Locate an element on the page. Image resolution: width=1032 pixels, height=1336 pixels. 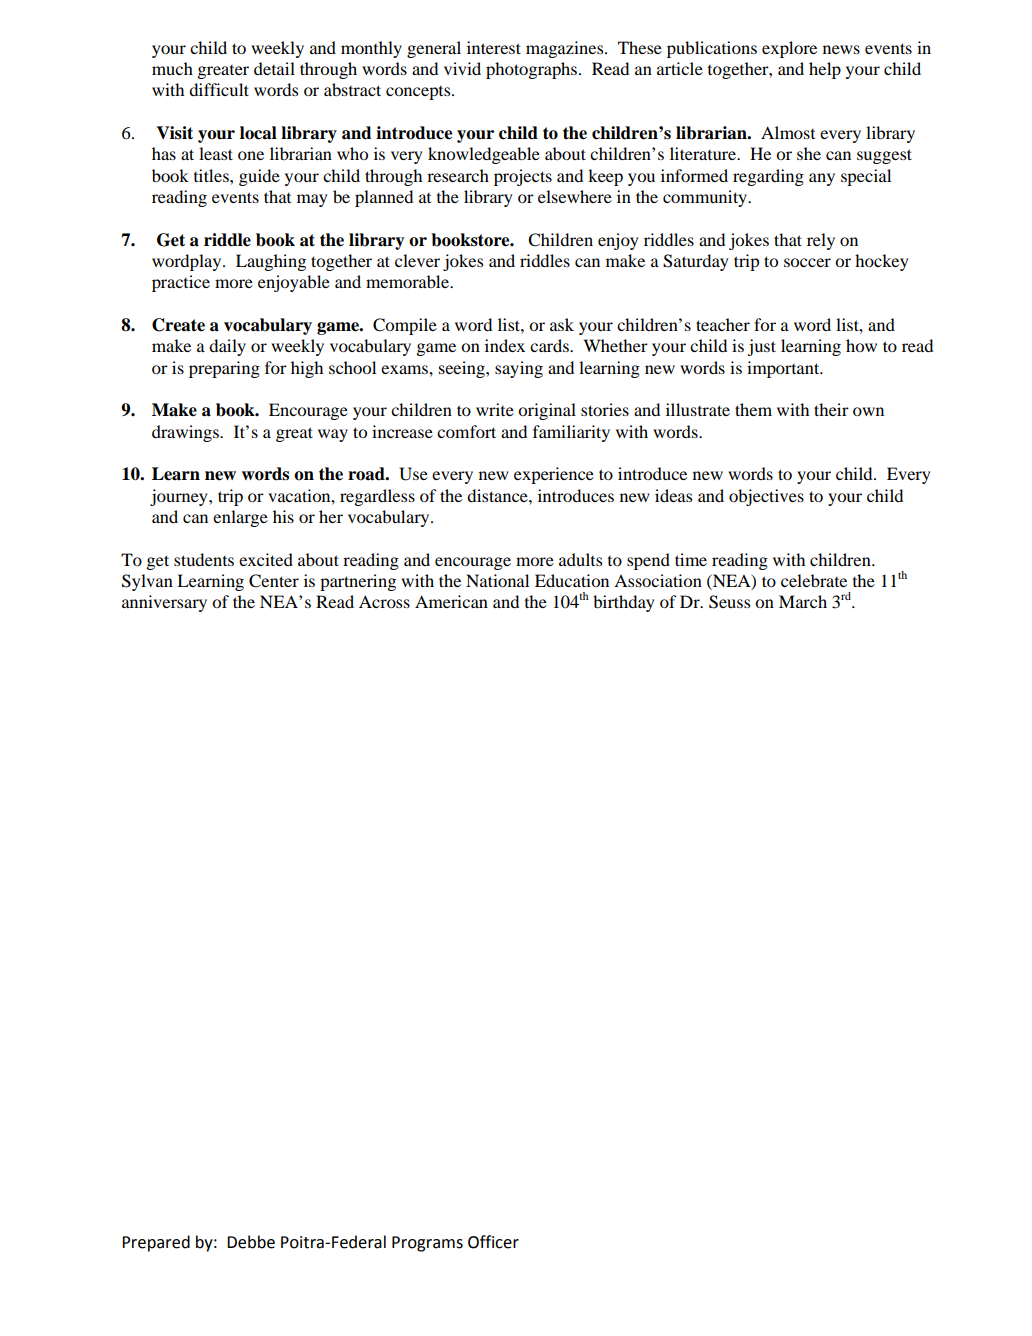
Programs is located at coordinates (427, 1244).
